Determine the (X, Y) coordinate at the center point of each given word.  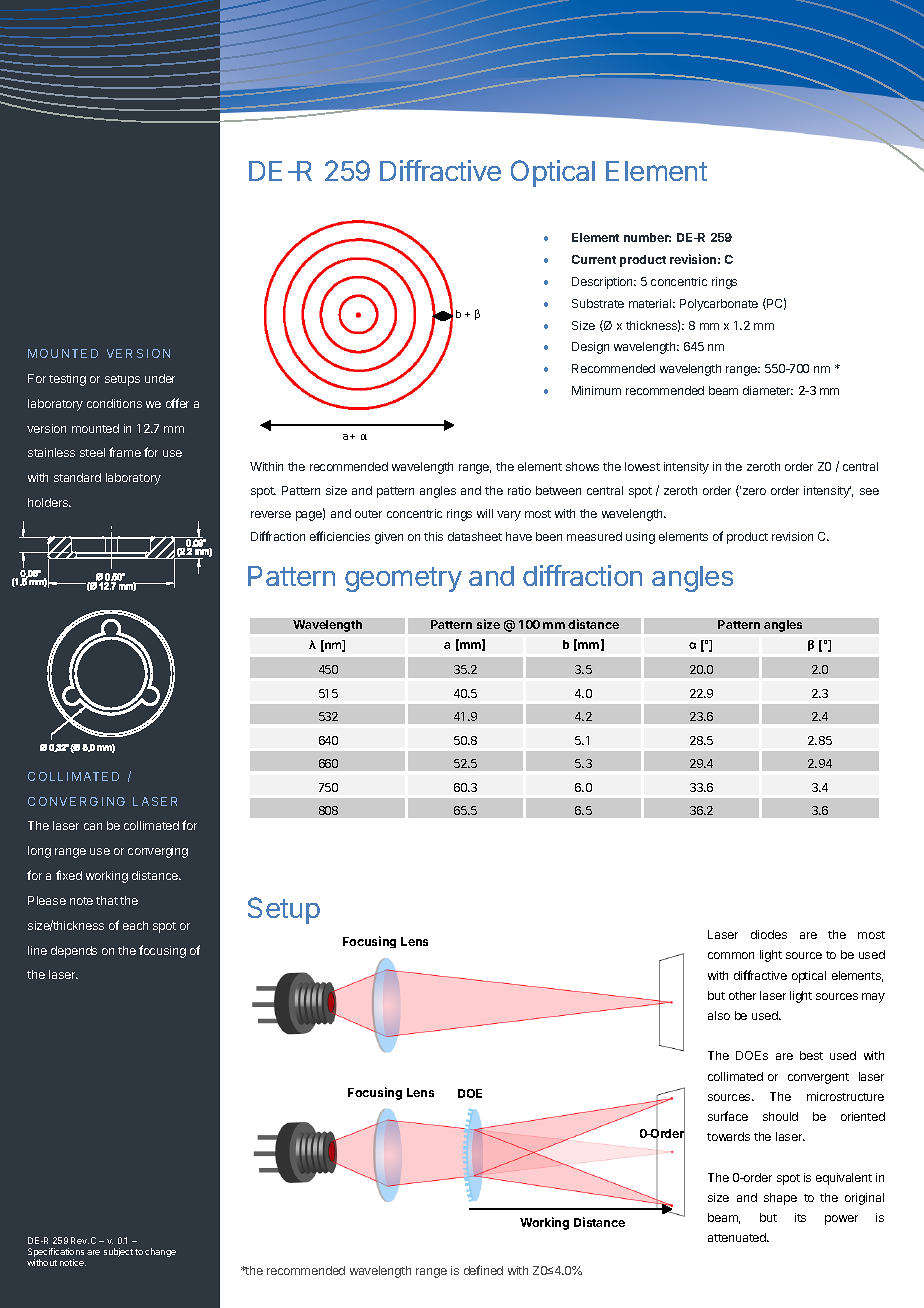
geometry (403, 579)
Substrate (598, 303)
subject (118, 1252)
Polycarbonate (719, 305)
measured (594, 536)
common (731, 955)
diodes (769, 934)
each (135, 925)
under (160, 378)
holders (49, 502)
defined (483, 1270)
